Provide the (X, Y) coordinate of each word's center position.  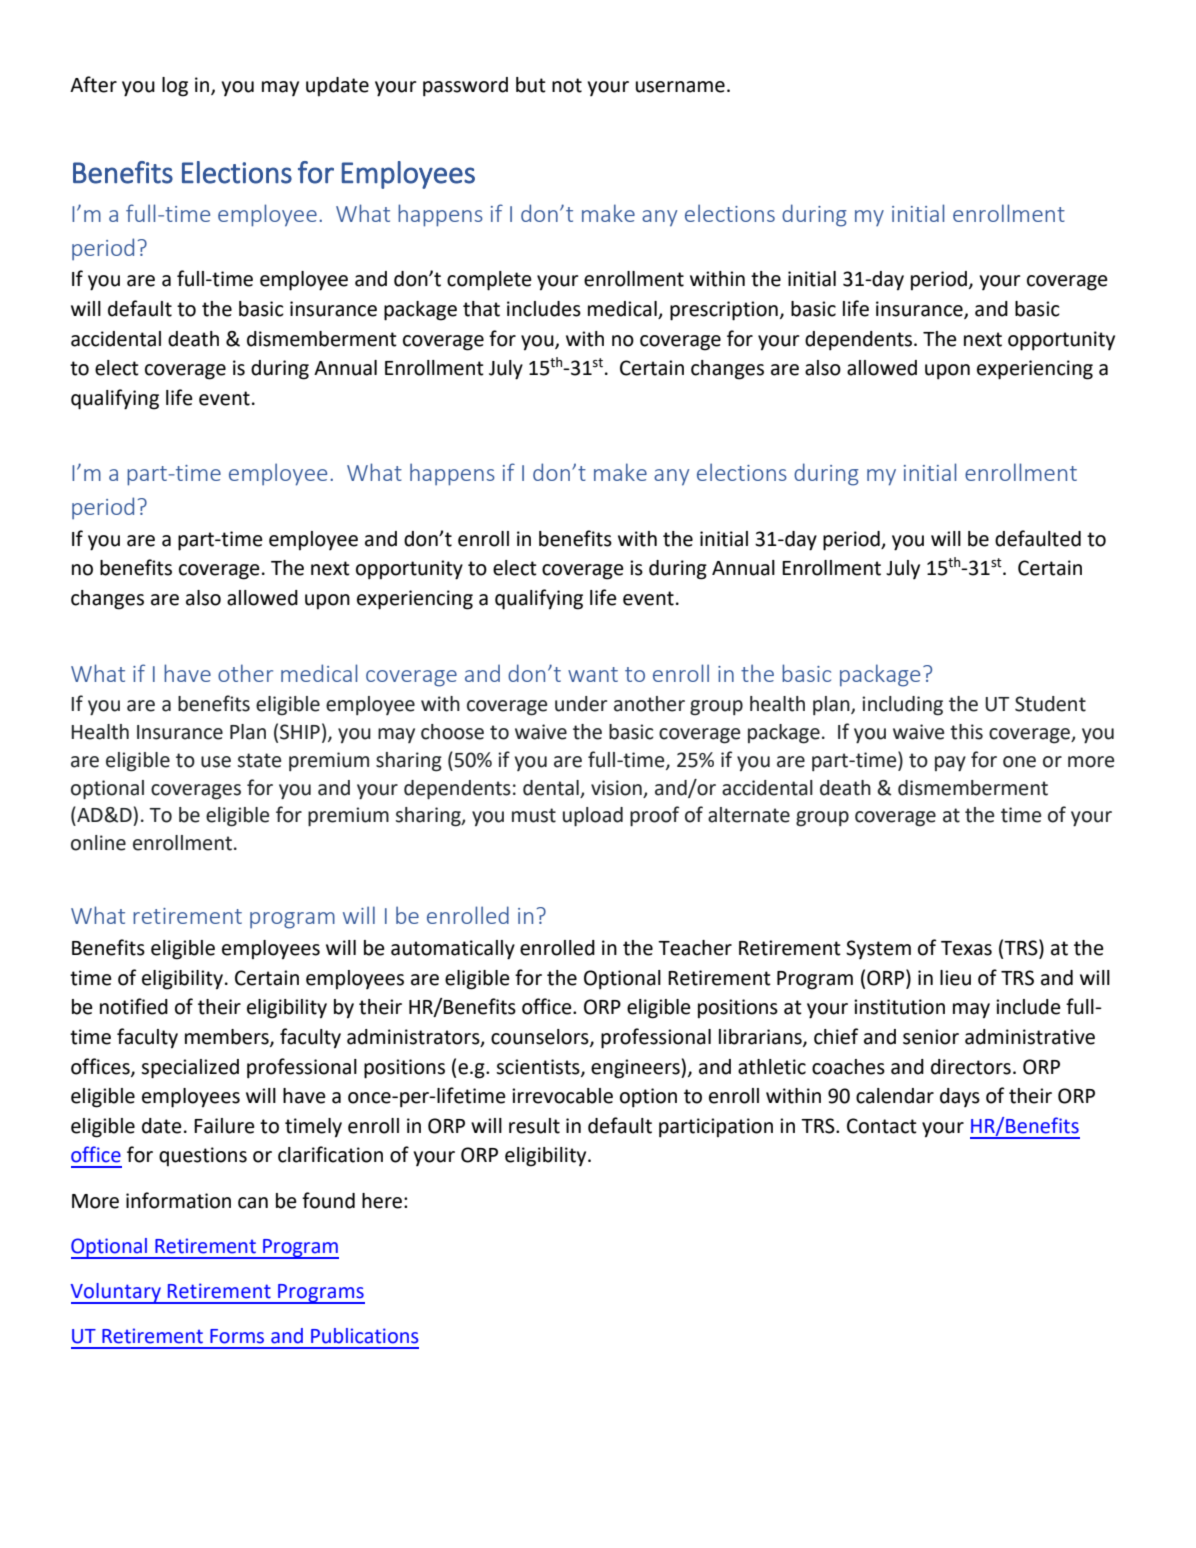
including (902, 706)
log (175, 87)
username (680, 87)
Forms (237, 1336)
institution (899, 1007)
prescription (724, 311)
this (966, 732)
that (481, 309)
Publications (364, 1336)
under (581, 704)
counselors (541, 1038)
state (260, 760)
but (531, 85)
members (228, 1038)
